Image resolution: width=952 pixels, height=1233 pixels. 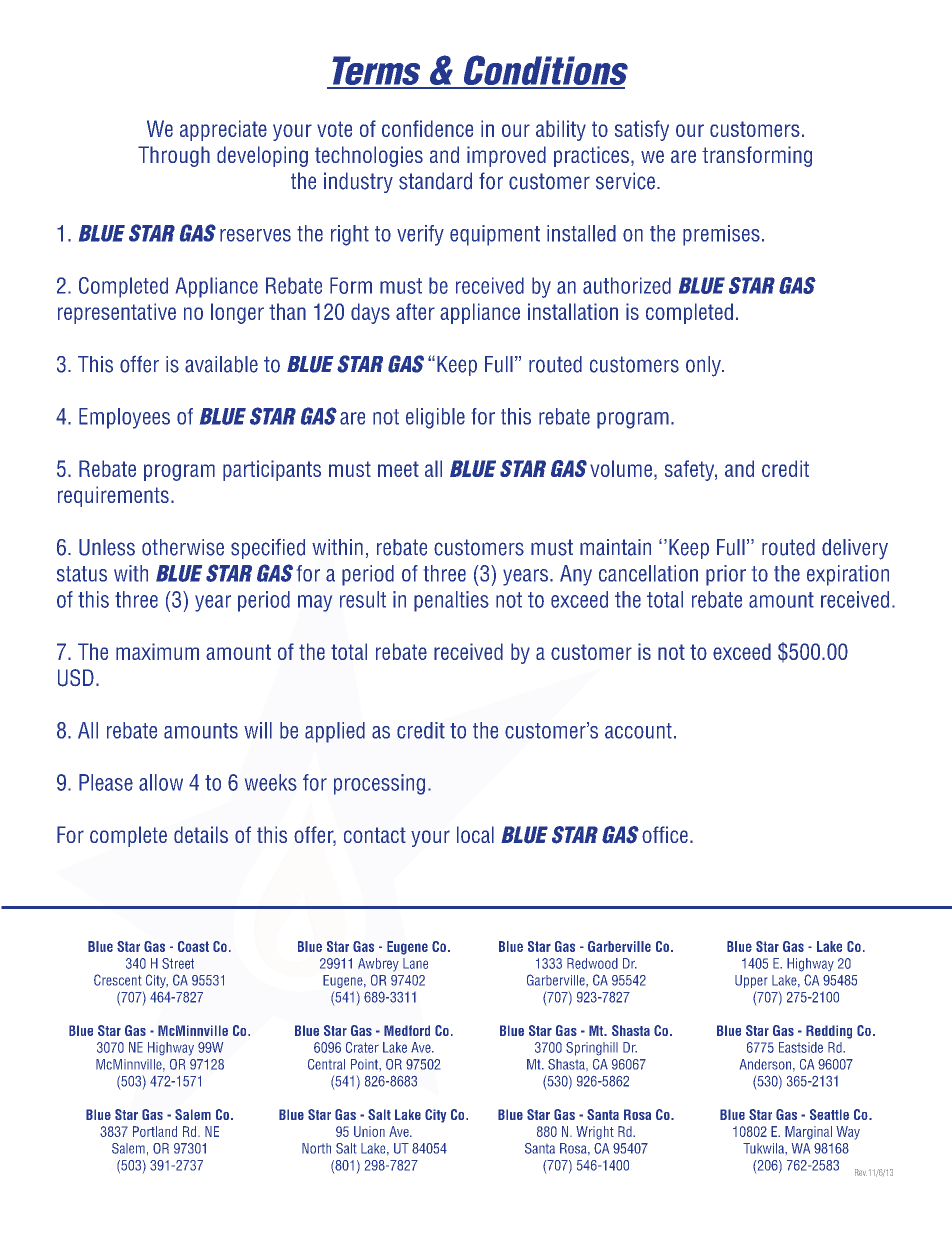 I want to click on satisfy, so click(x=642, y=130).
